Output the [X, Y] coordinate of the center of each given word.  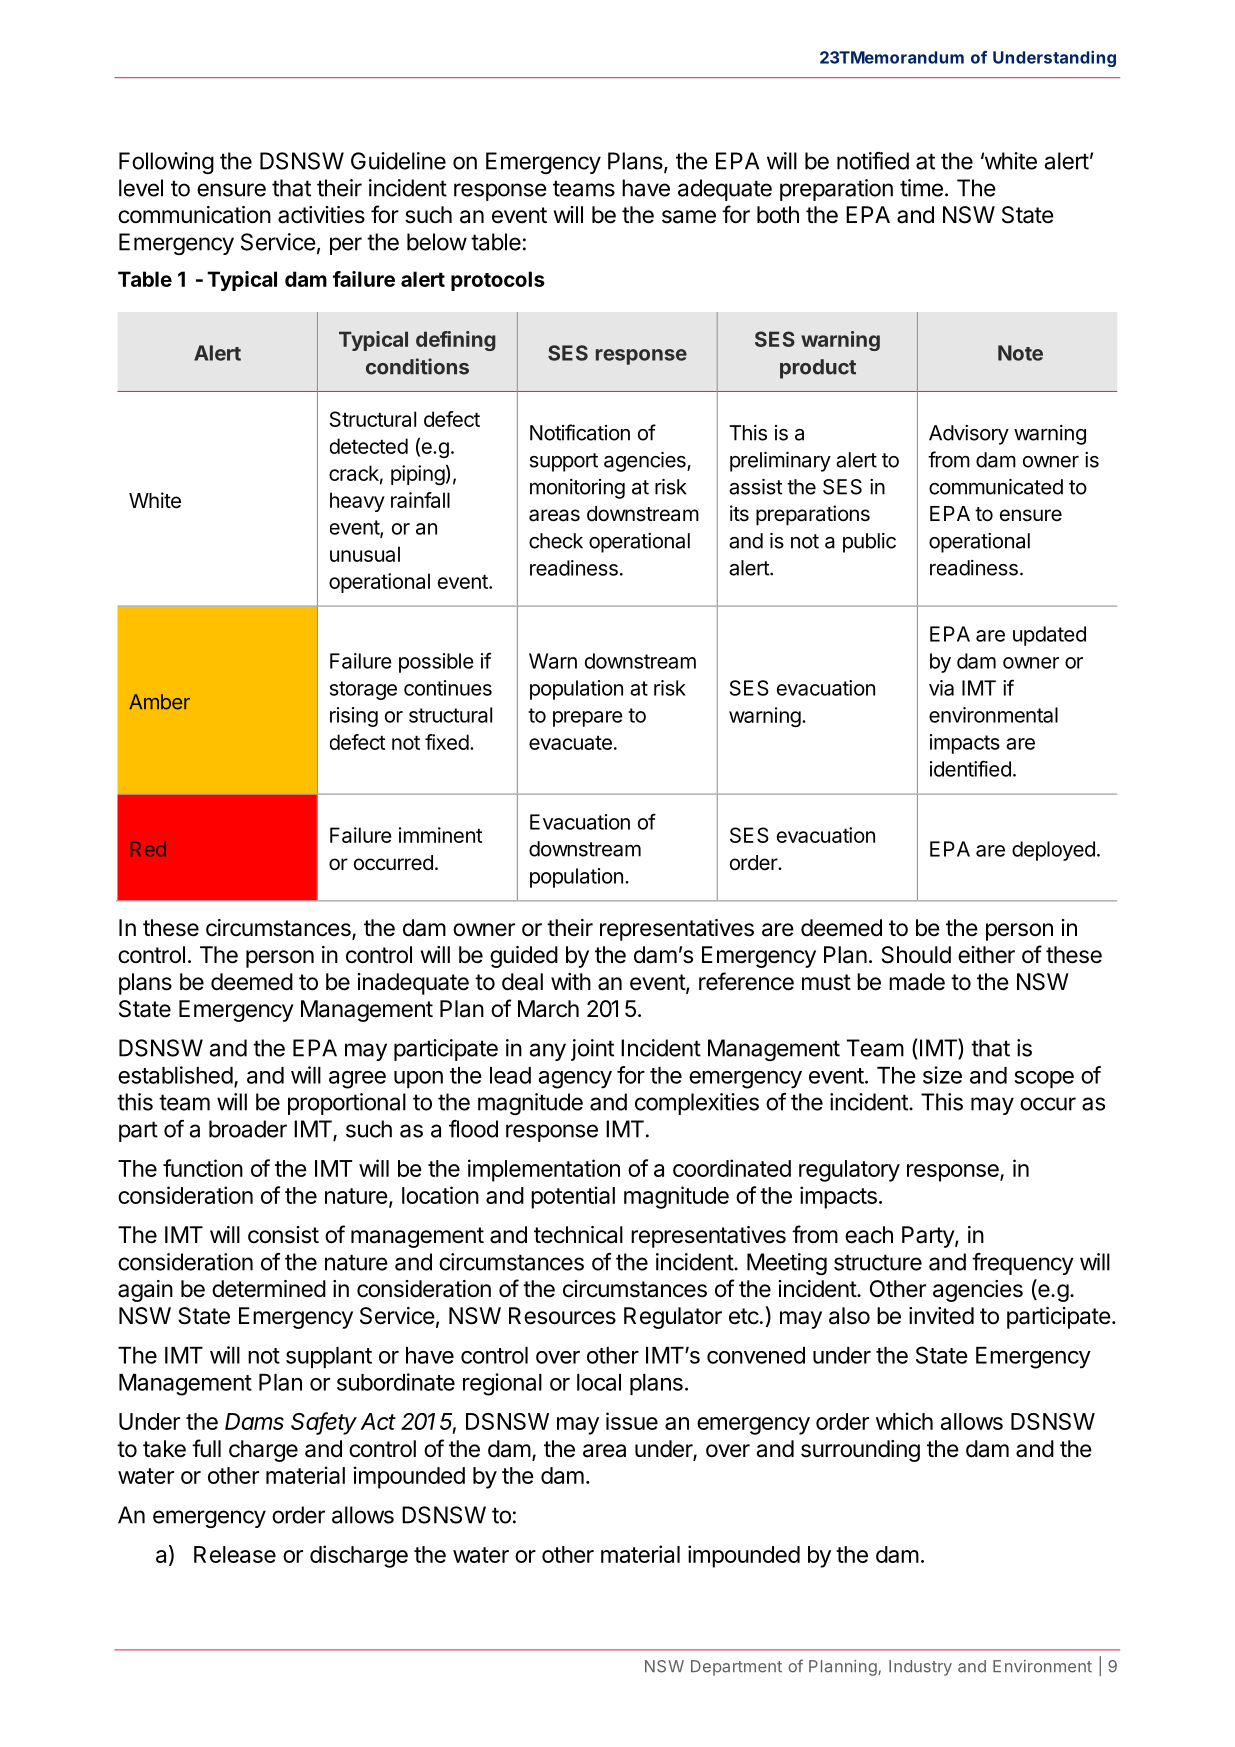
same [689, 217]
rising [354, 717]
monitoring [577, 489]
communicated [996, 487]
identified [970, 768]
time [921, 188]
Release [235, 1554]
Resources [562, 1316]
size [942, 1075]
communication [194, 215]
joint [592, 1050]
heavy [357, 502]
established [175, 1075]
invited [941, 1316]
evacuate [570, 742]
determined [269, 1289]
